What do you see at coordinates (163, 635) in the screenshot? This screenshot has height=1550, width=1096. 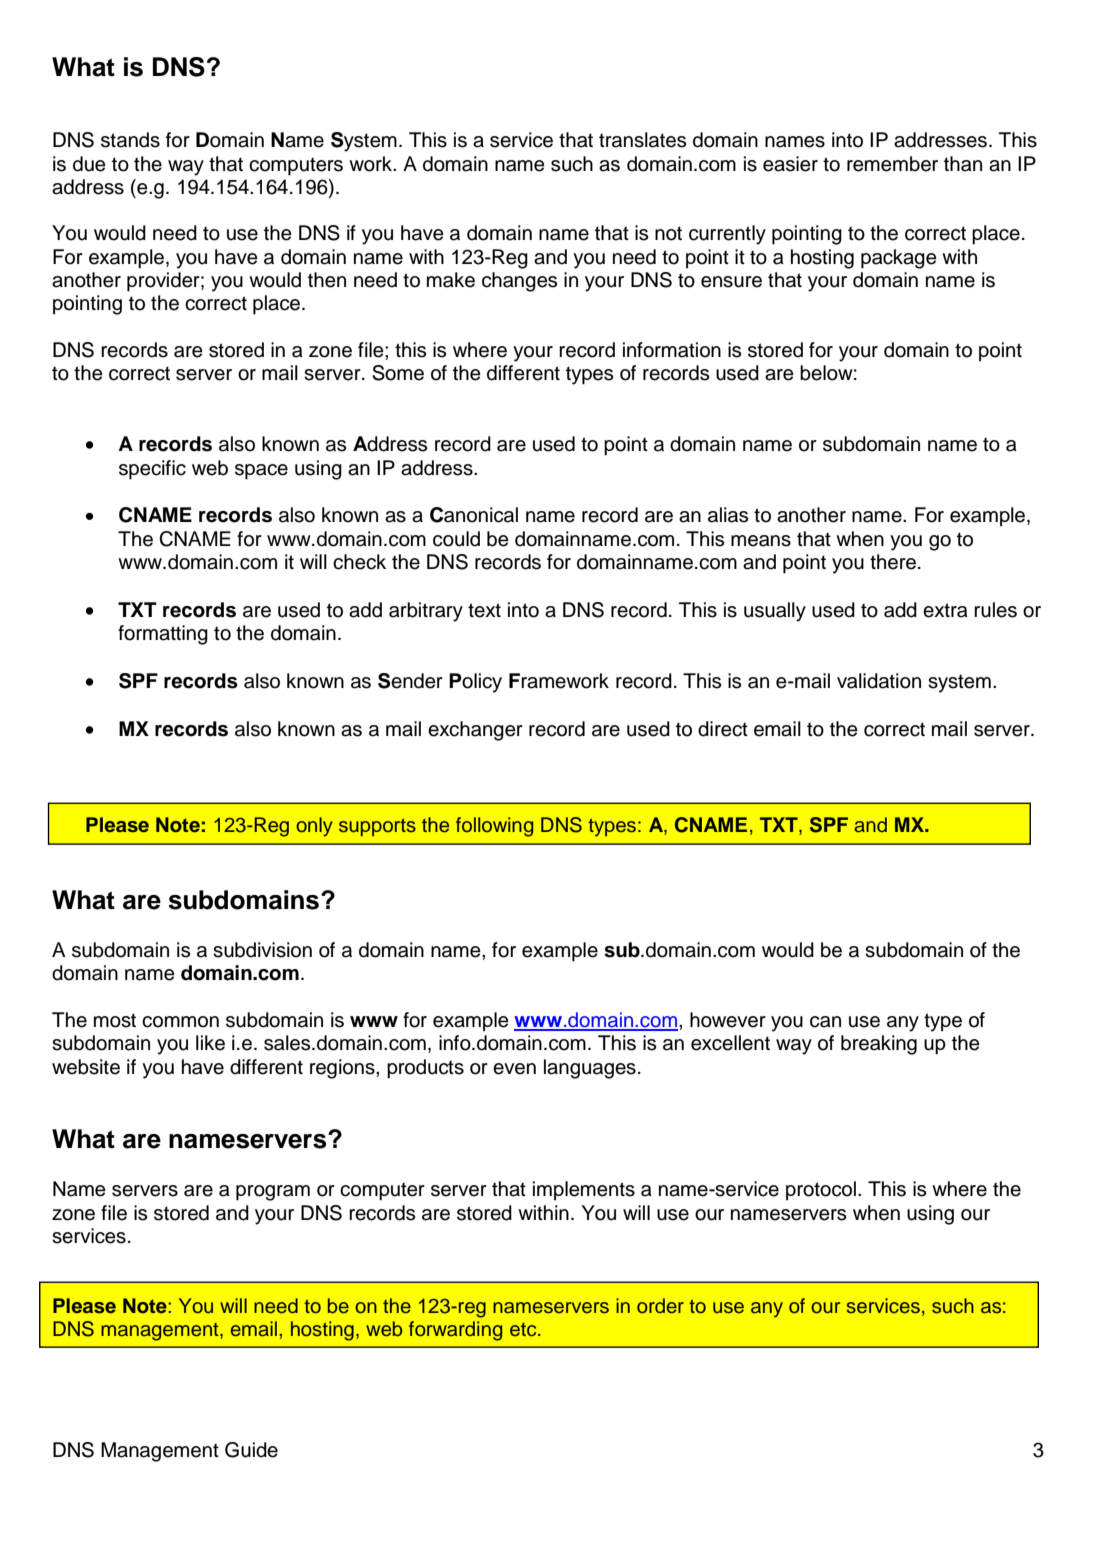 I see `formatting` at bounding box center [163, 635].
